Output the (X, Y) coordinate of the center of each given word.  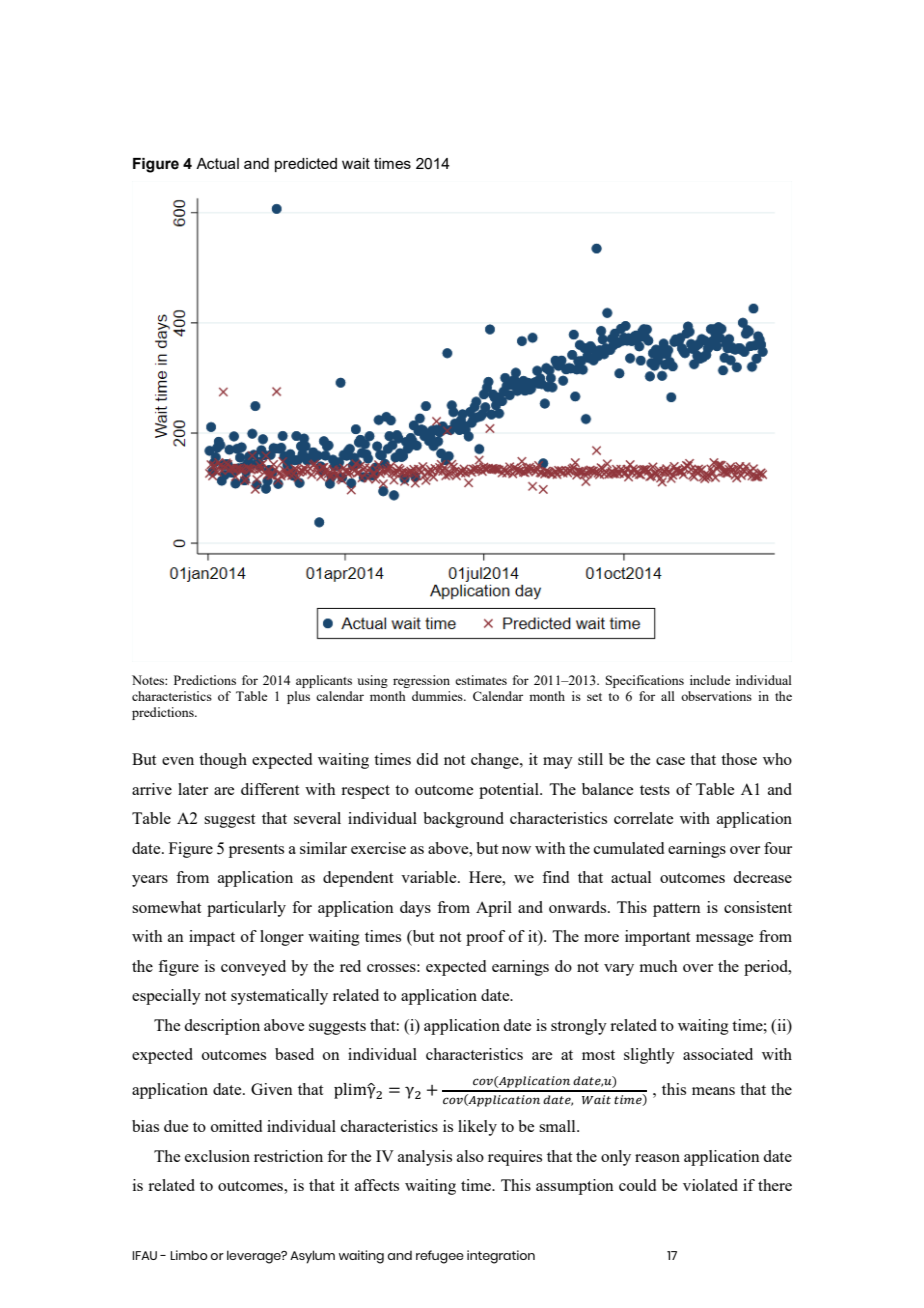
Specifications (645, 681)
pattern (677, 910)
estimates (481, 680)
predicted (306, 165)
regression (421, 681)
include (710, 680)
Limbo (189, 1255)
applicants (324, 681)
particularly (246, 909)
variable (430, 877)
